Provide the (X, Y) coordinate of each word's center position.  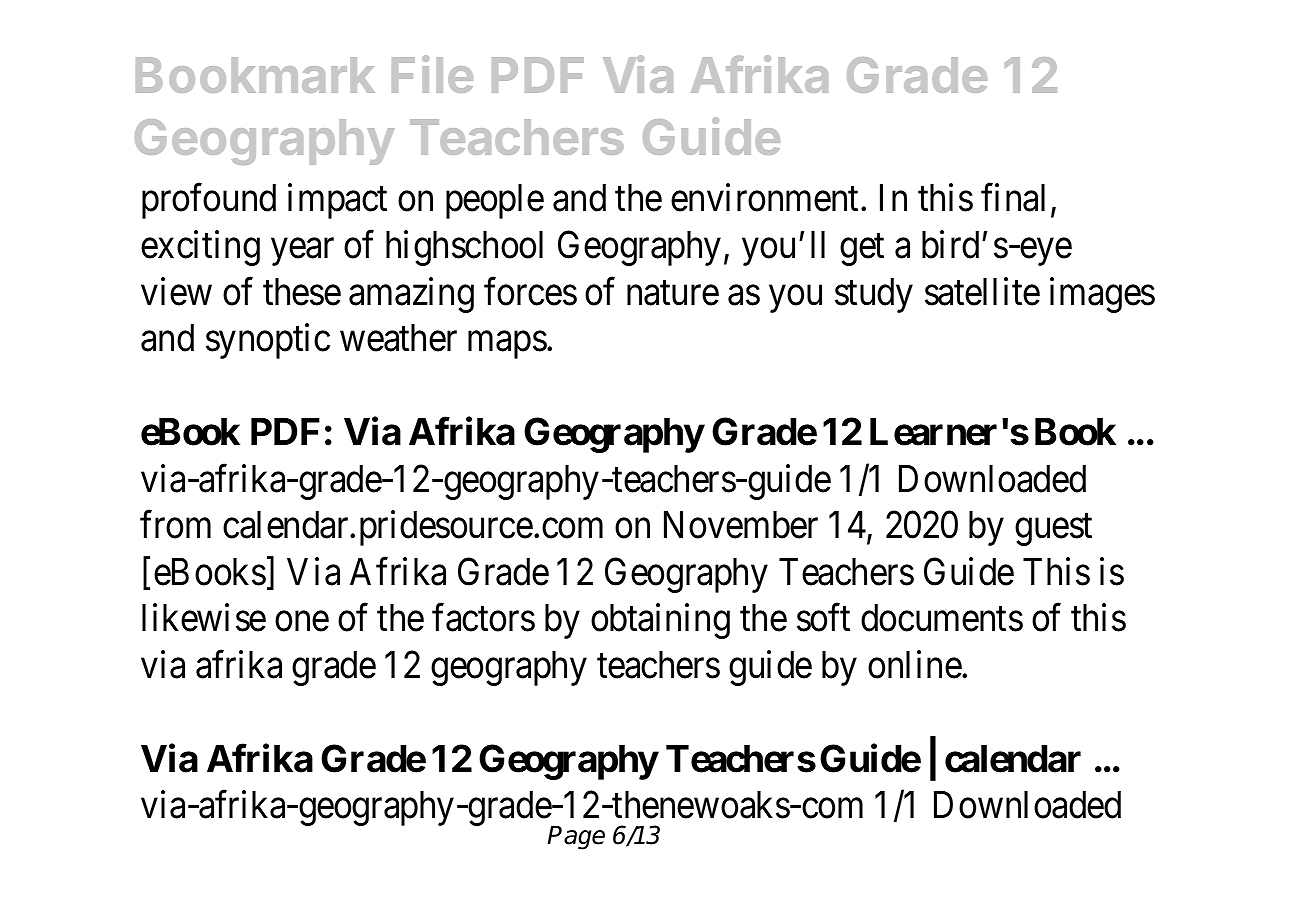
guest (1053, 530)
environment (766, 198)
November (741, 525)
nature (673, 293)
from (175, 525)
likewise (204, 618)
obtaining (660, 621)
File (432, 74)
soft (823, 618)
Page (576, 838)
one (302, 622)
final (1013, 198)
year (302, 252)
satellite (982, 291)
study (874, 295)
